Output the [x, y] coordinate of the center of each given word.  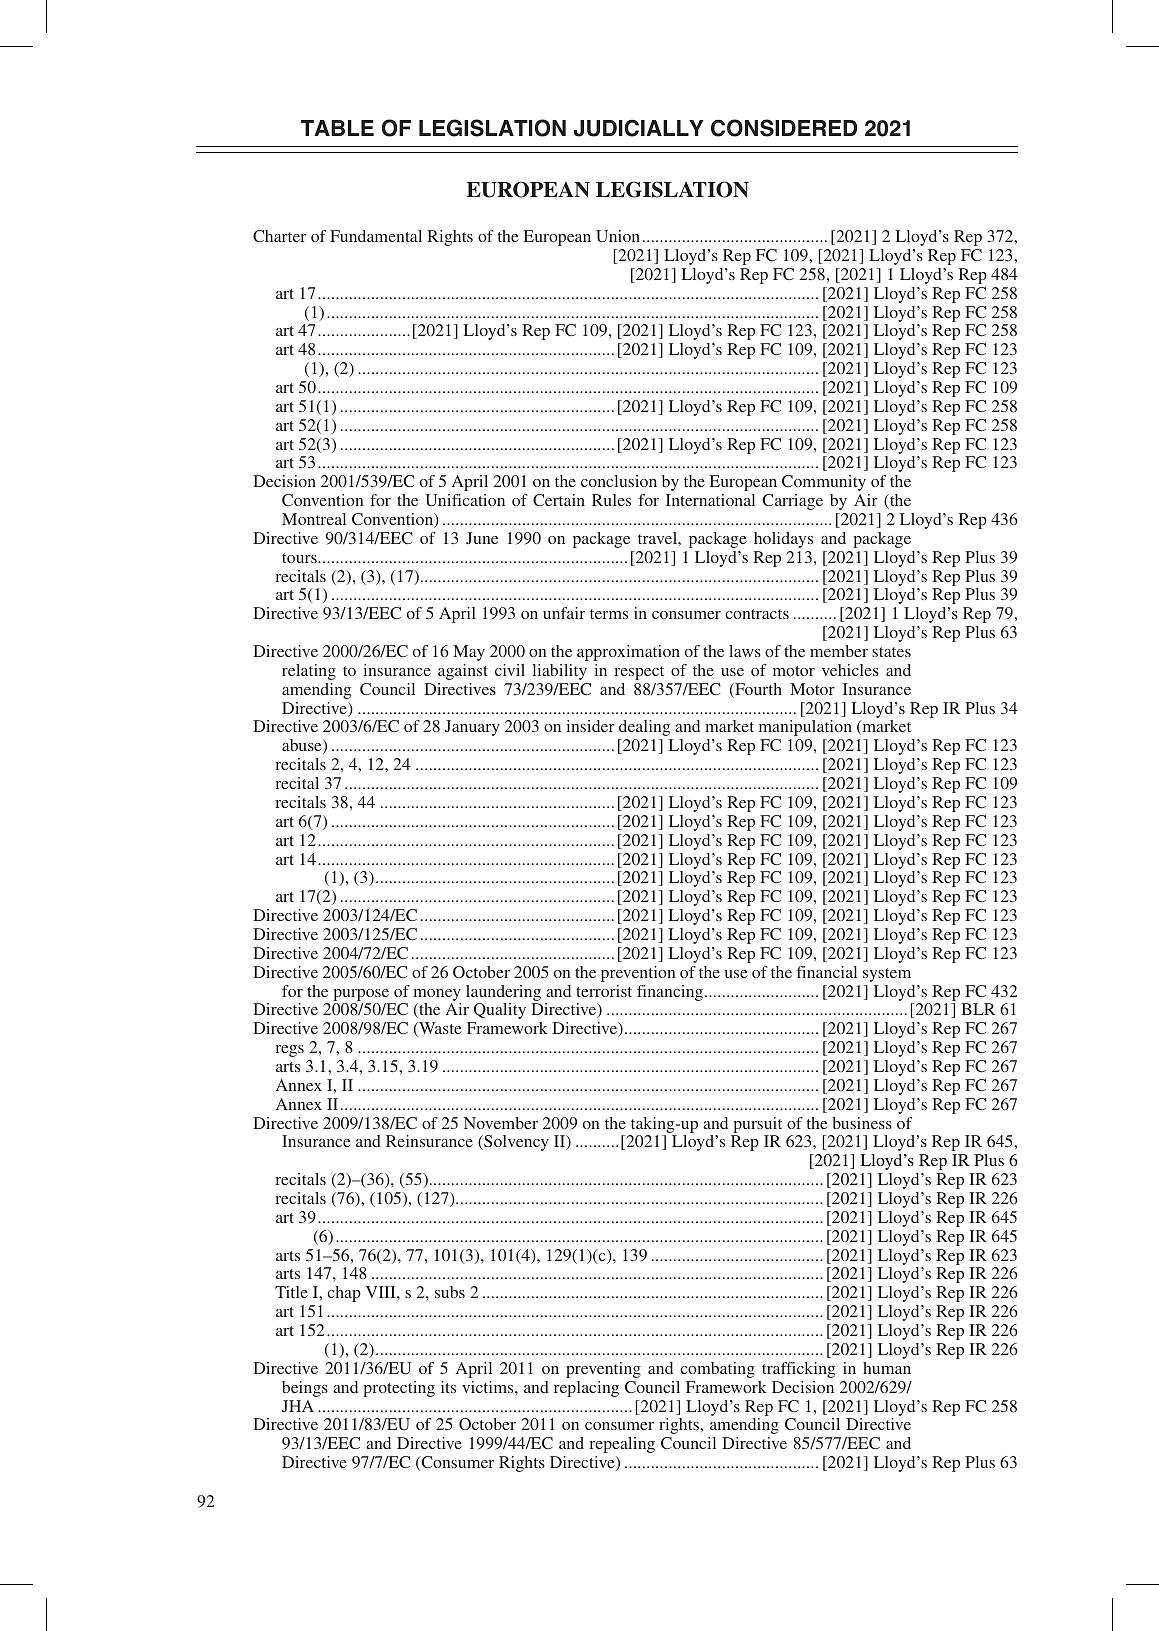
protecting [399, 1389]
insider [590, 726]
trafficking [798, 1370]
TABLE [337, 128]
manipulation [805, 728]
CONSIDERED [784, 128]
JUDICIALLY [638, 128]
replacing [586, 1389]
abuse [303, 746]
